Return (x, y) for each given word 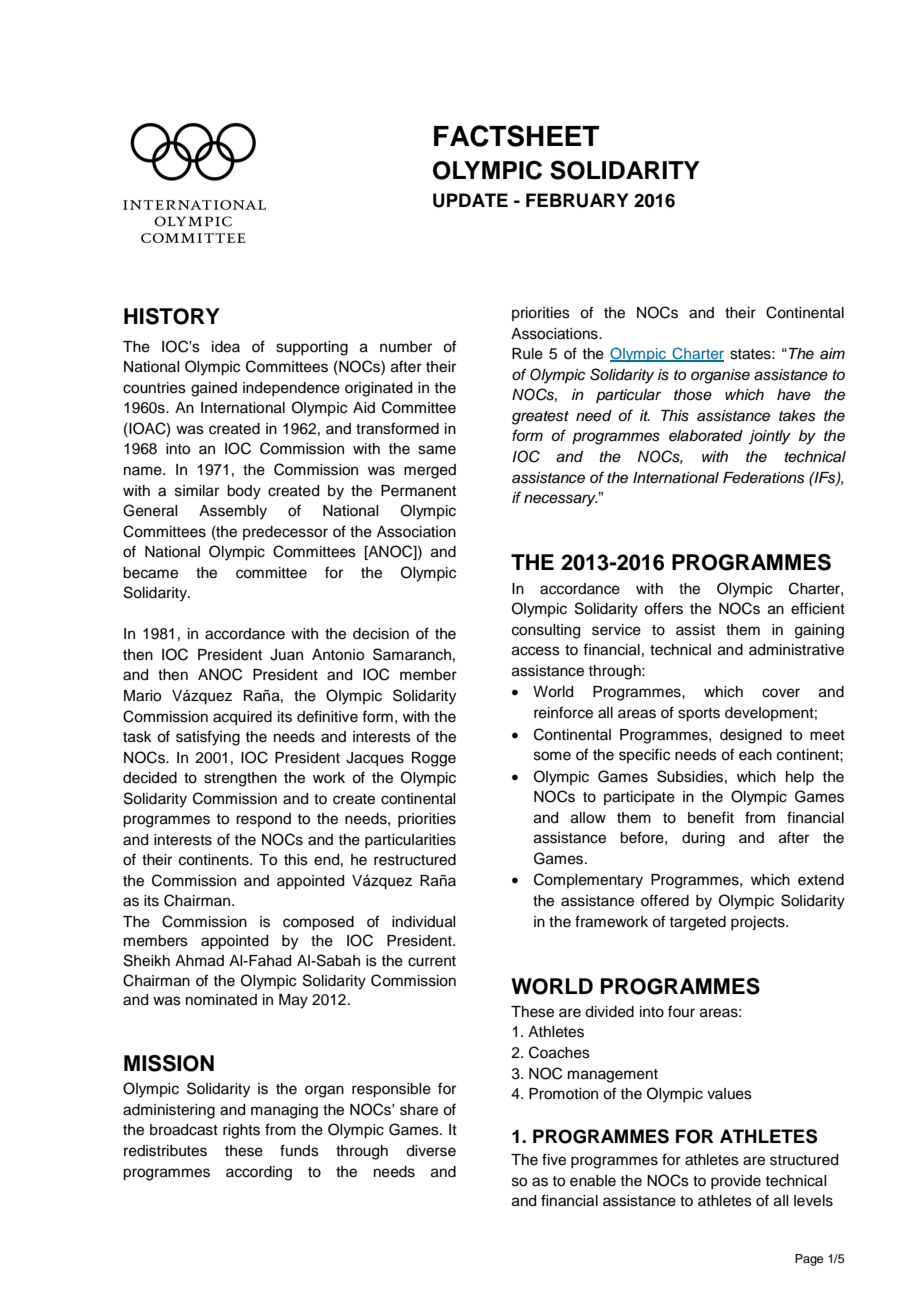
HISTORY (172, 316)
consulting (546, 631)
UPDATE (470, 200)
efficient (818, 608)
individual (423, 922)
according (259, 1173)
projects (759, 923)
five (554, 1159)
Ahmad (199, 961)
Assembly (233, 512)
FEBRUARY (577, 200)
